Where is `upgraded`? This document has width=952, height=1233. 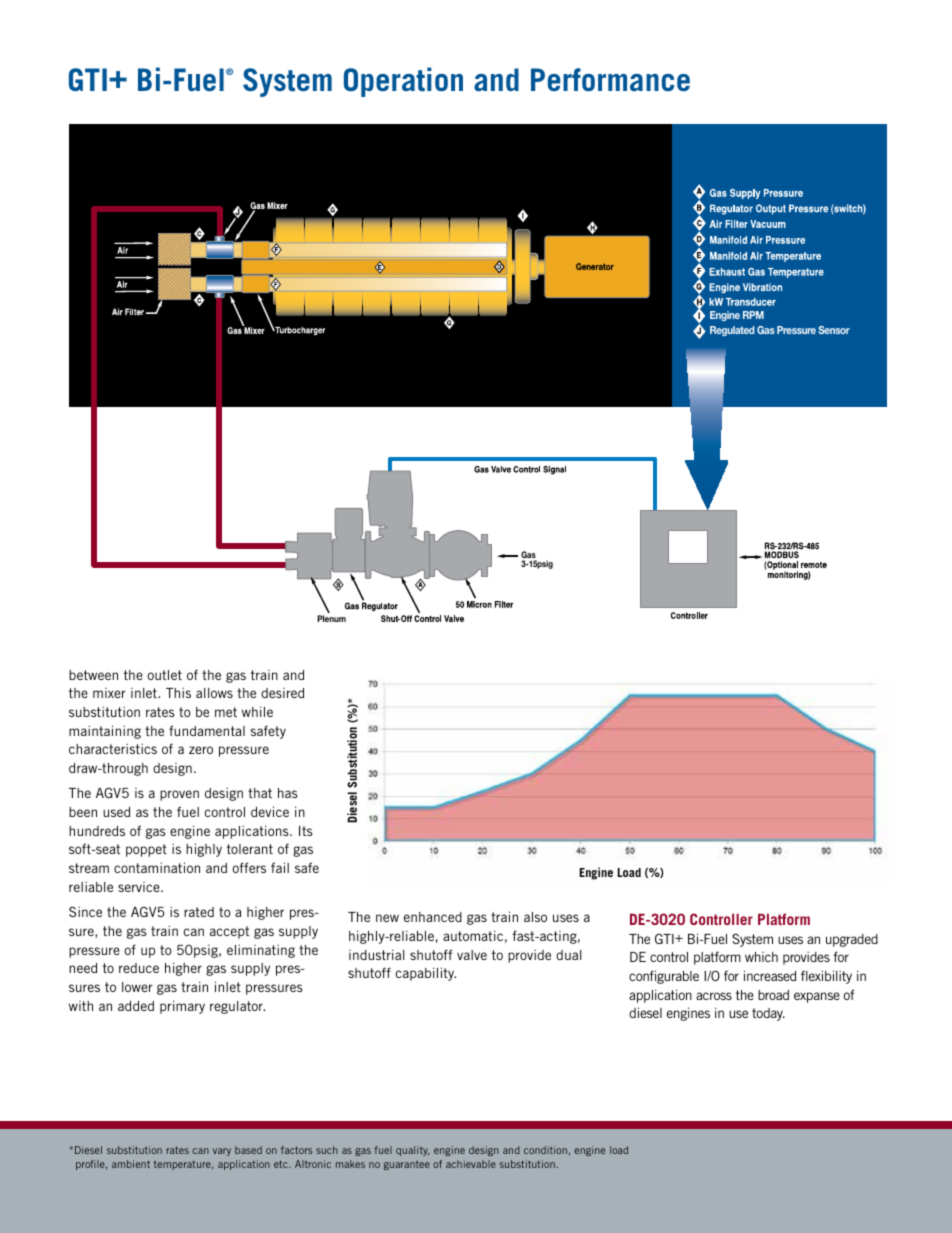
upgraded is located at coordinates (852, 940).
